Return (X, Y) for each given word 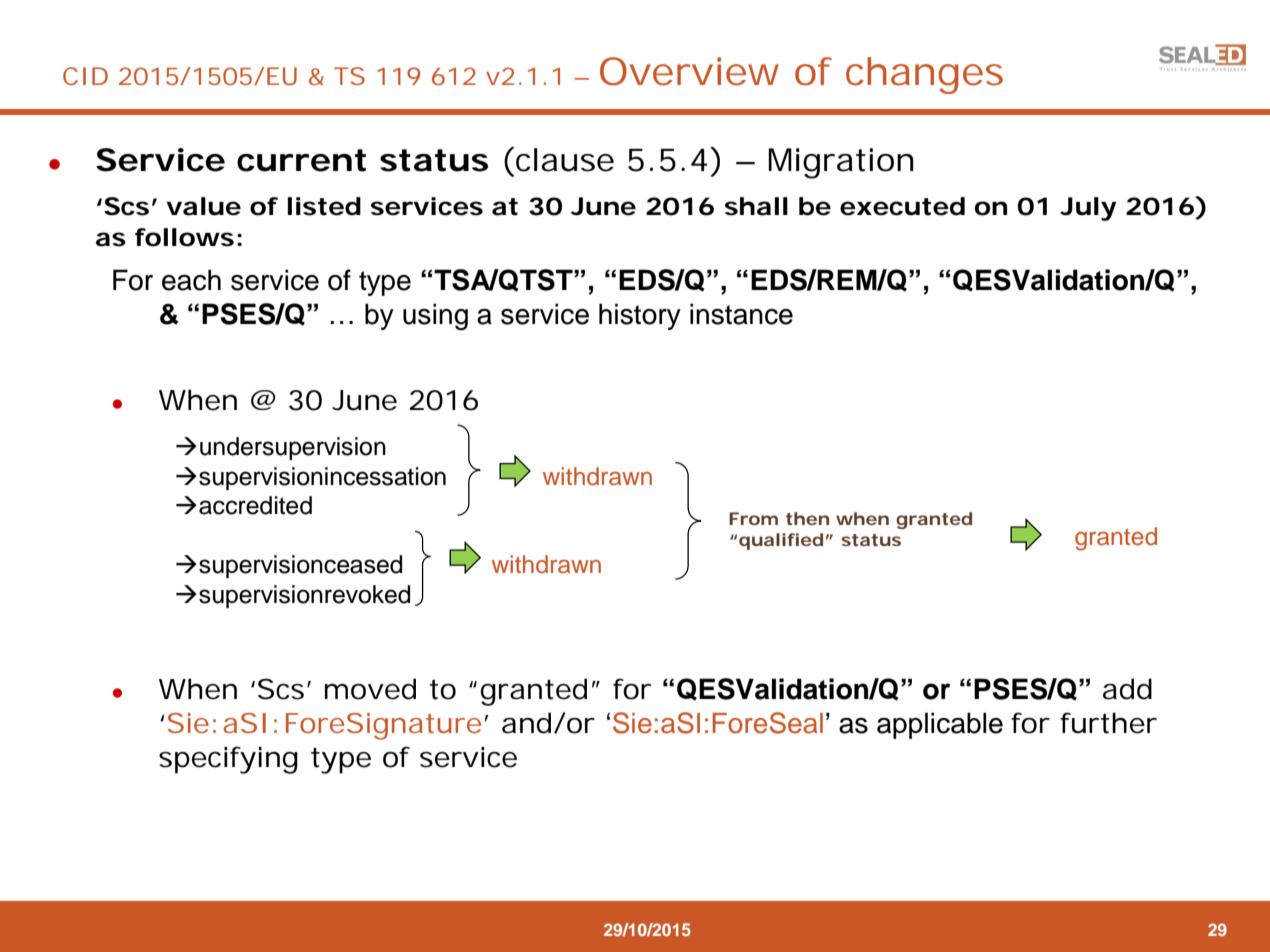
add (1127, 689)
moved (370, 689)
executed (902, 206)
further (1108, 723)
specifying (228, 760)
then (807, 518)
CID (85, 76)
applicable (940, 725)
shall (756, 206)
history (640, 316)
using (435, 316)
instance (741, 314)
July (1088, 209)
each (191, 280)
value (203, 206)
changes (924, 75)
